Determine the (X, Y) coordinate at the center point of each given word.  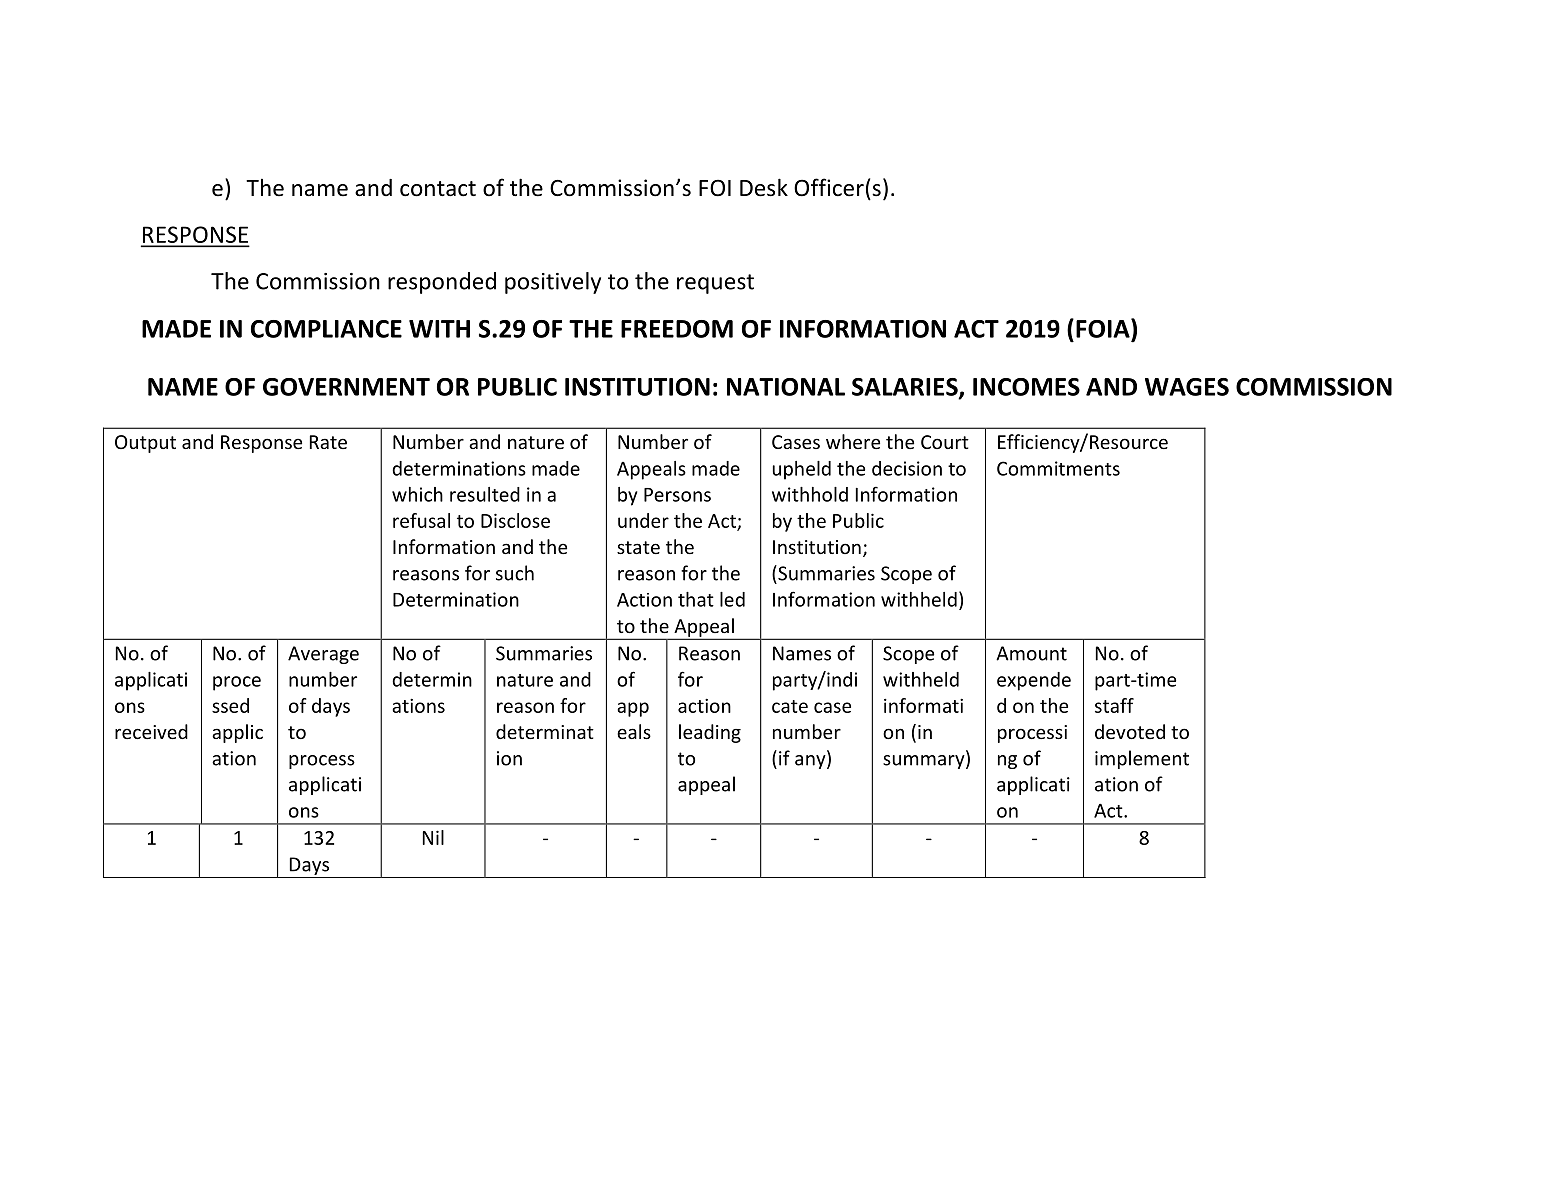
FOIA (1104, 328)
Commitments (1058, 468)
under (643, 520)
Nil (433, 837)
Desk (764, 187)
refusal (421, 520)
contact (438, 189)
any (811, 762)
